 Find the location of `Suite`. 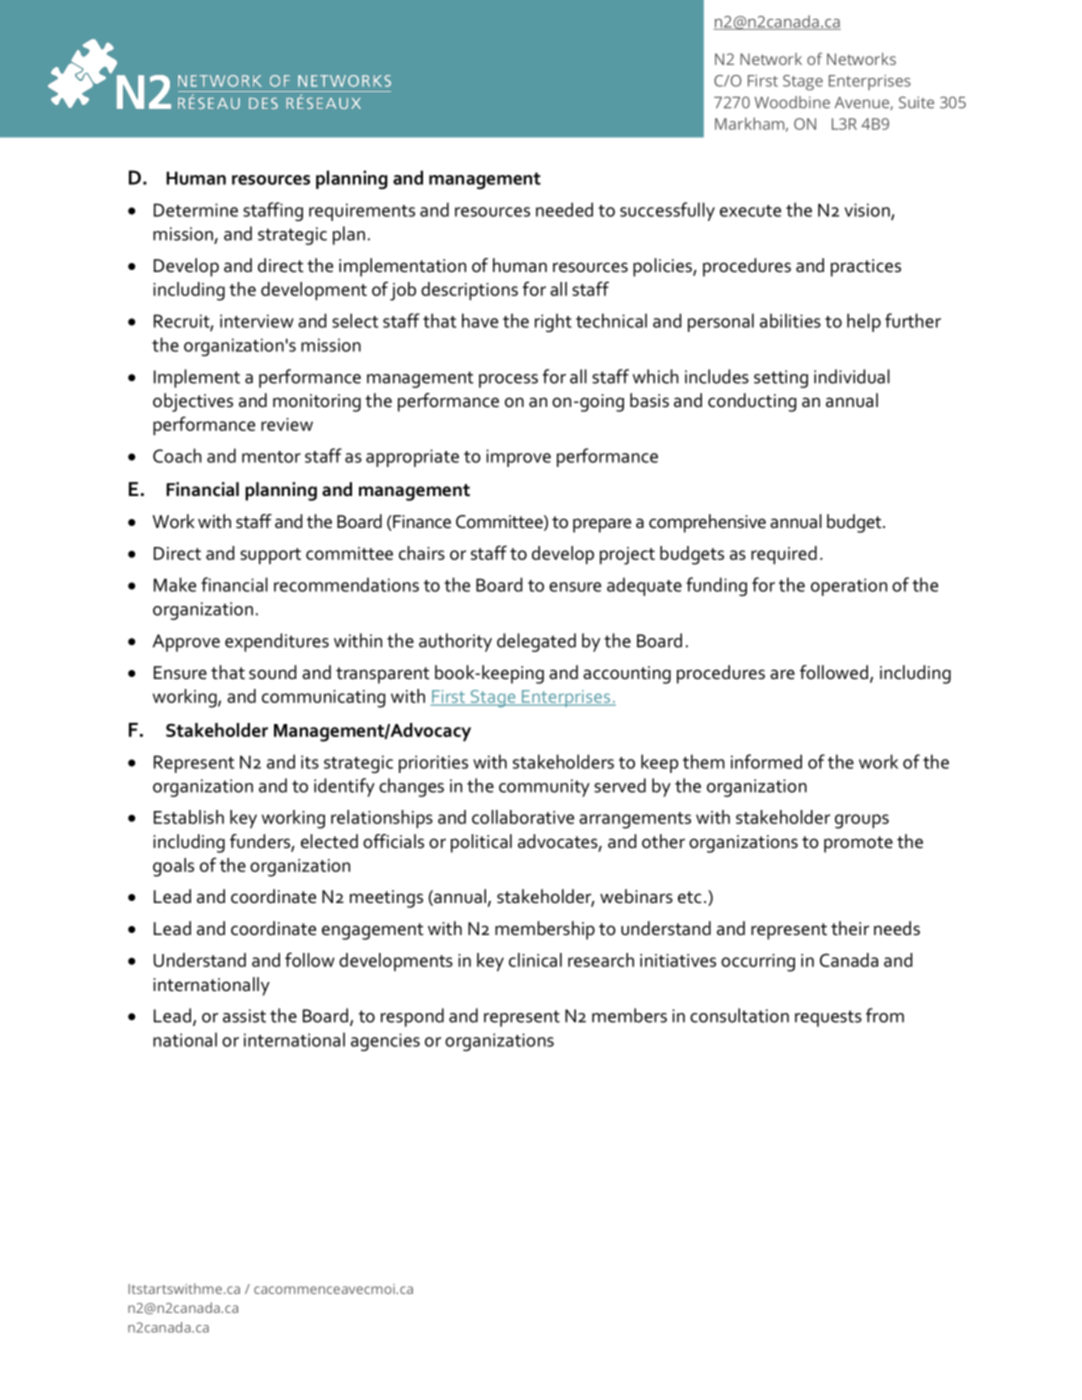

Suite is located at coordinates (916, 102).
